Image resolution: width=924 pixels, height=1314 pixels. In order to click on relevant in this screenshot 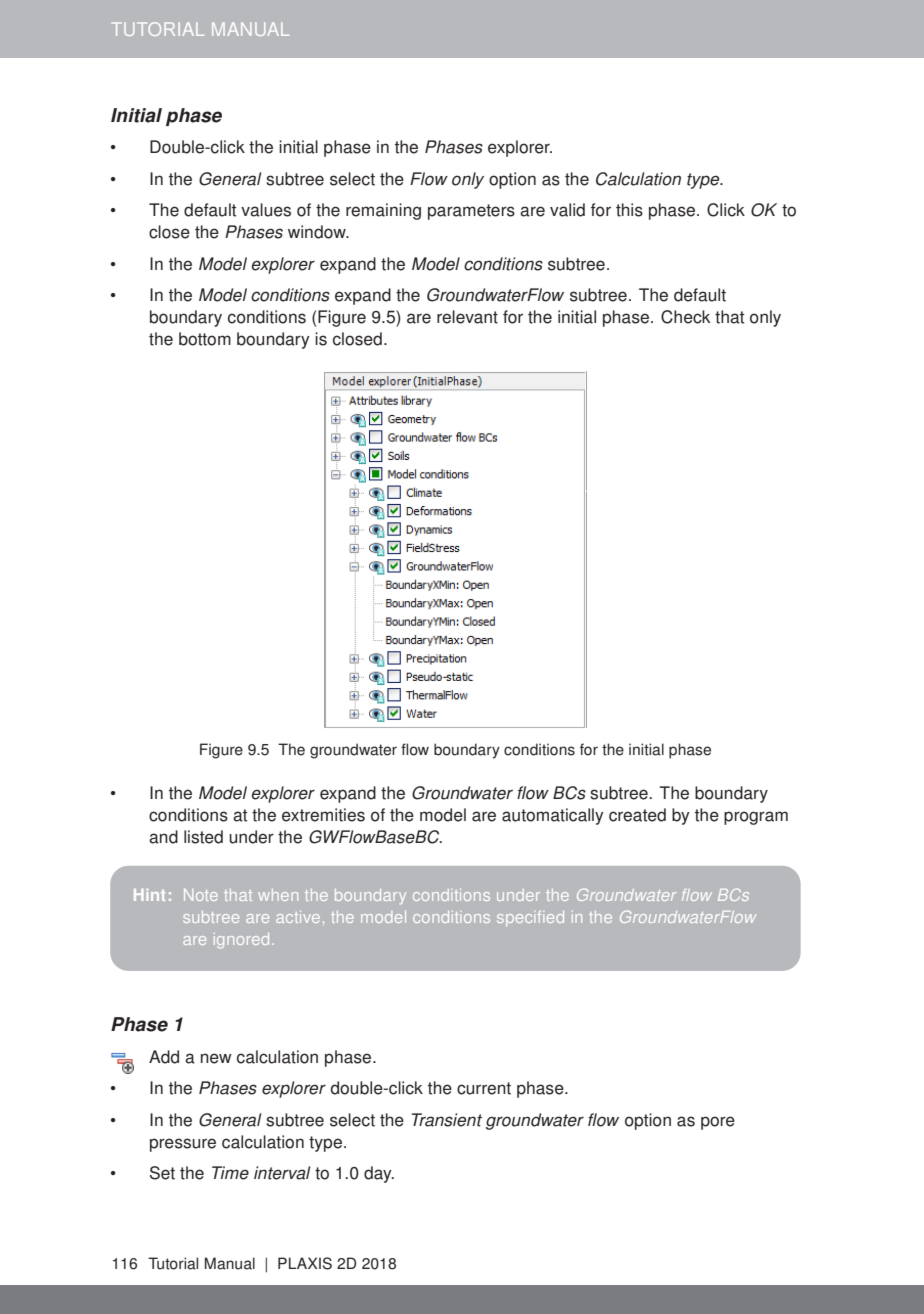, I will do `click(467, 317)`.
